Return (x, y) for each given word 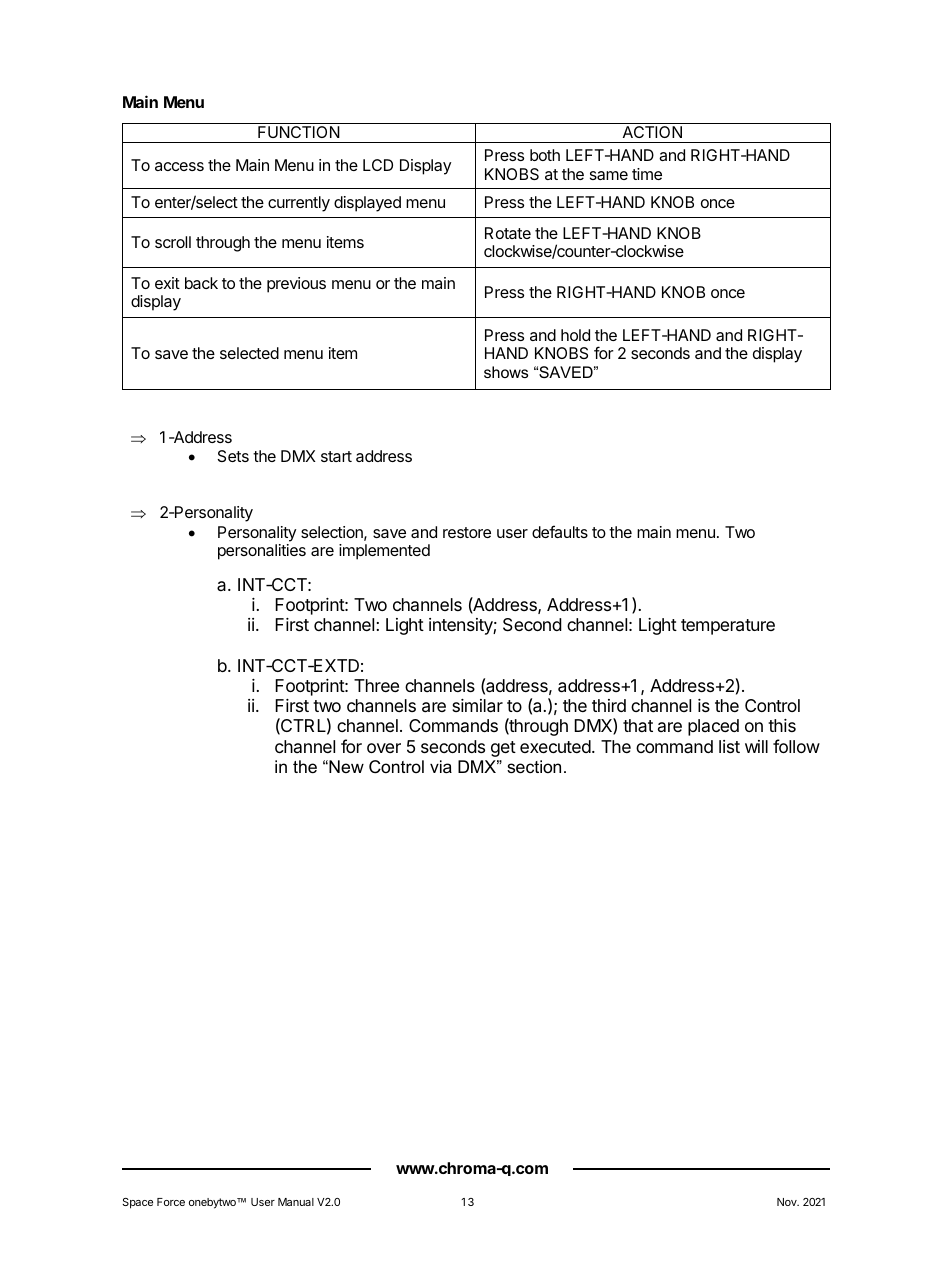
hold (575, 335)
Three (376, 685)
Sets (233, 456)
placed (713, 727)
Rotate (508, 233)
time (647, 174)
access (179, 166)
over (384, 748)
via (441, 766)
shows (506, 372)
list (729, 746)
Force (171, 1202)
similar (477, 706)
